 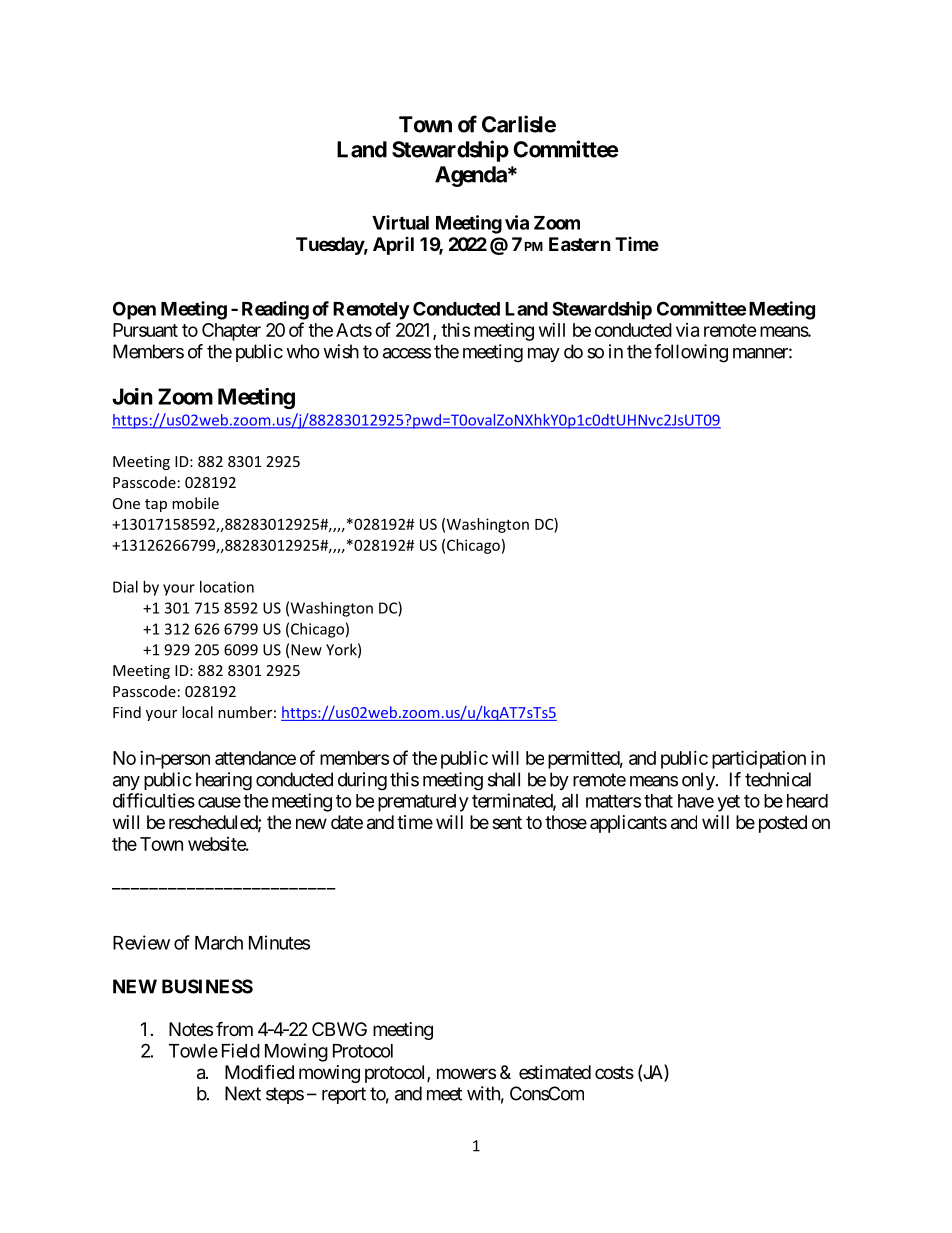 What do you see at coordinates (393, 246) in the screenshot?
I see `April` at bounding box center [393, 246].
